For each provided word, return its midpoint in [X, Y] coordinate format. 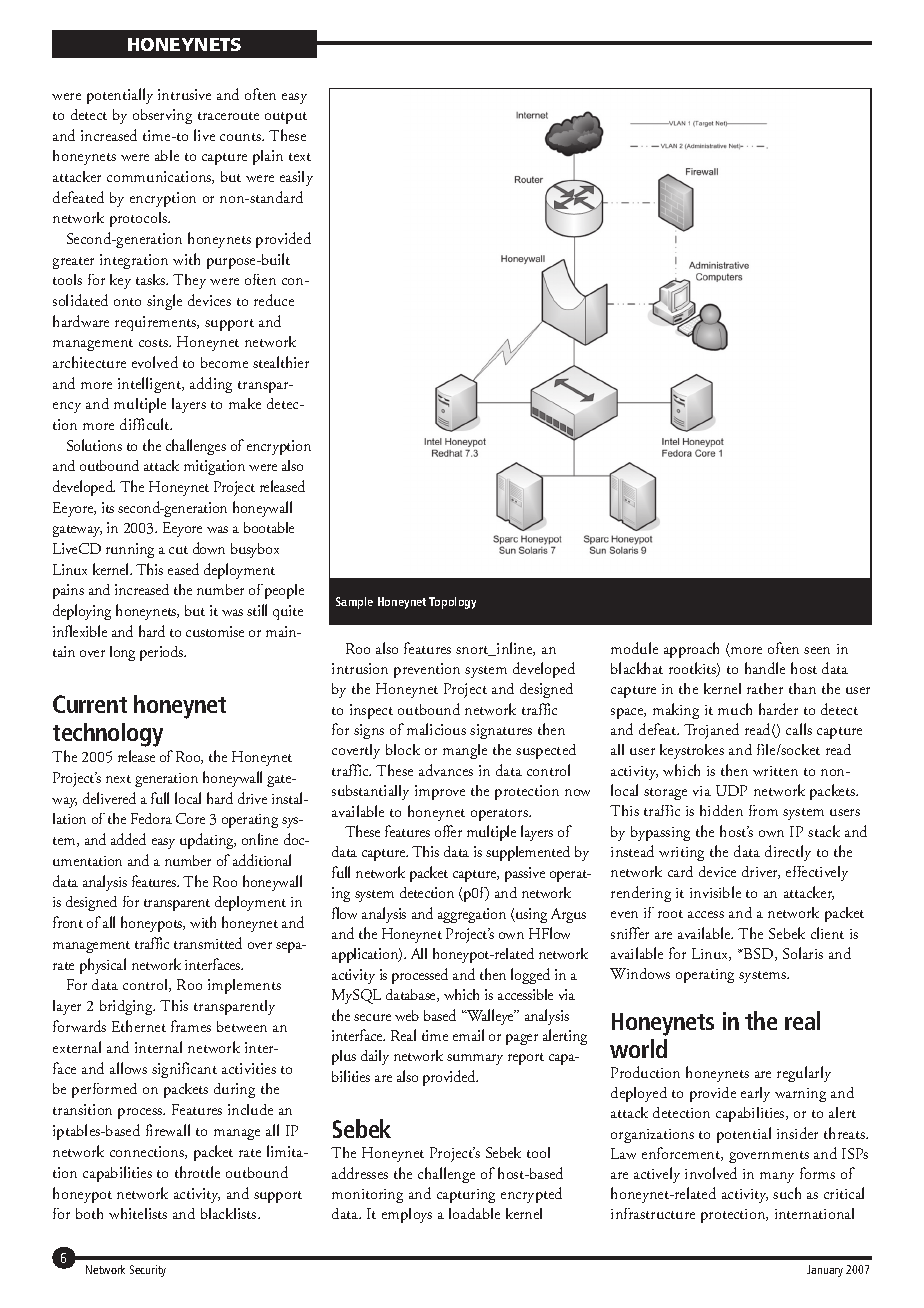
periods [163, 653]
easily [296, 178]
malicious [436, 729]
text [300, 157]
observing [162, 116]
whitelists [138, 1213]
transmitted [208, 943]
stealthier [281, 362]
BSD [759, 954]
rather [765, 688]
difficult [146, 424]
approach [691, 650]
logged [530, 976]
